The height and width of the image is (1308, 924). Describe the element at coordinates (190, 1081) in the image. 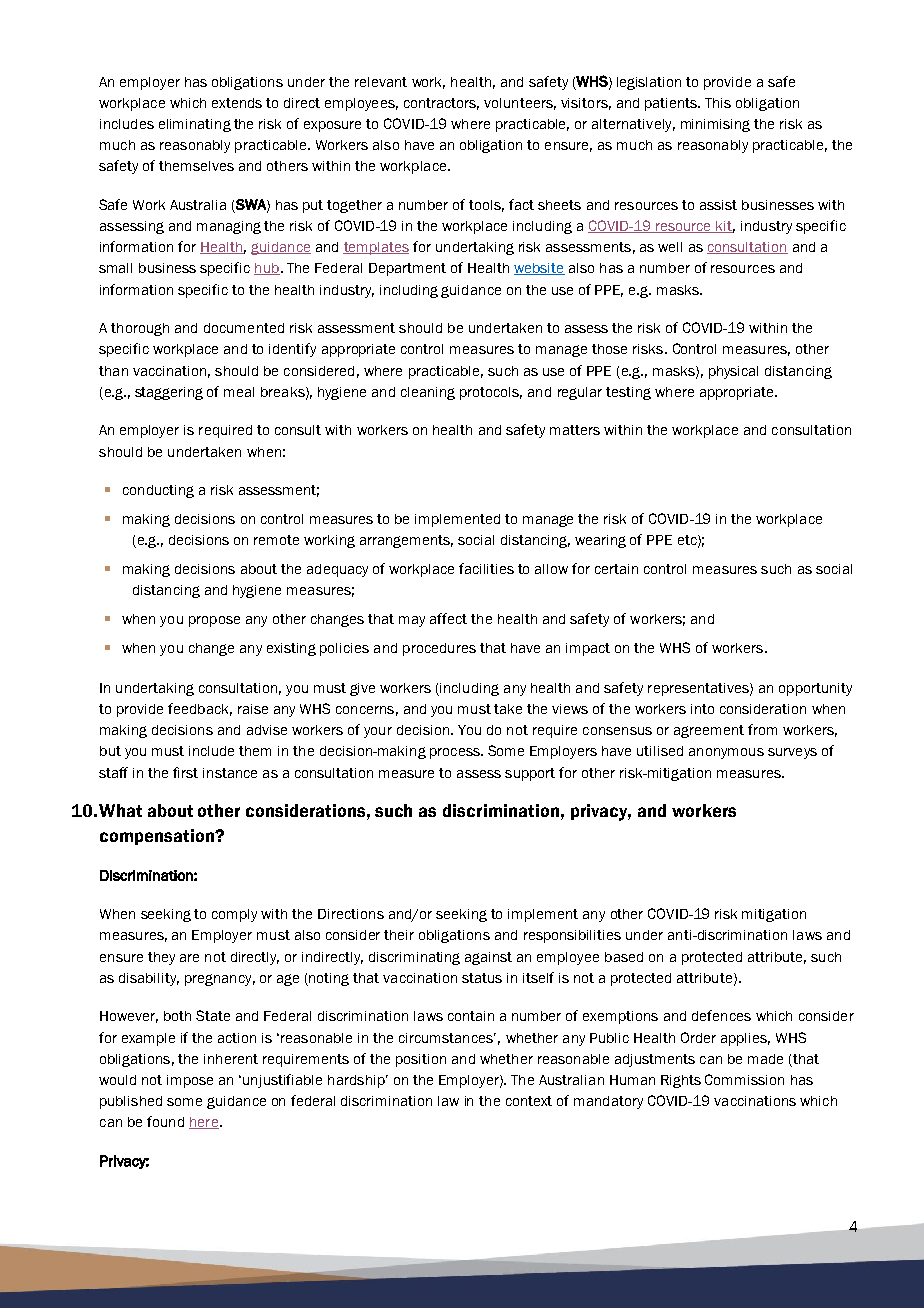

I see `impose` at that location.
